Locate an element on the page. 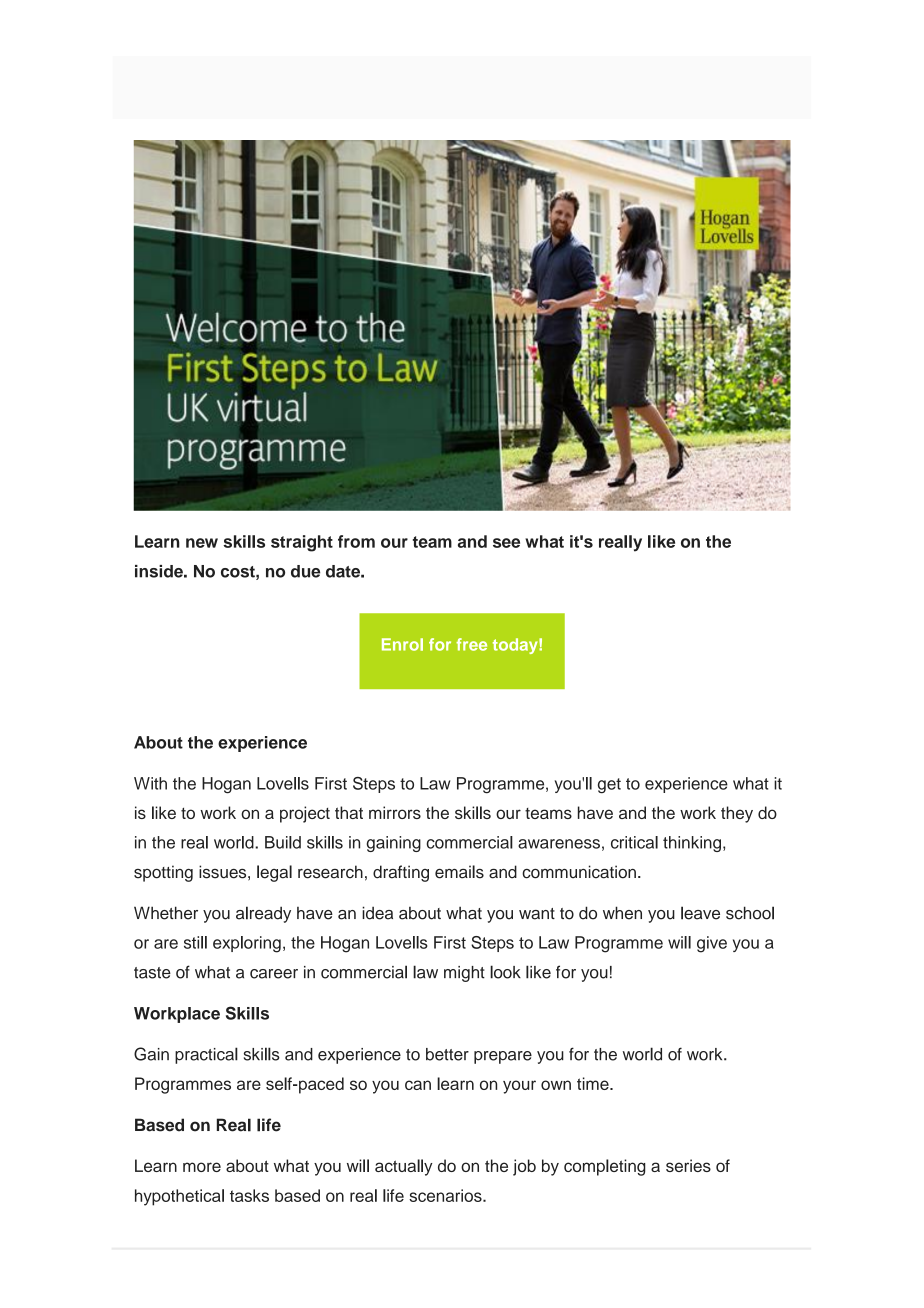 The height and width of the document is (1308, 924). With is located at coordinates (150, 783).
